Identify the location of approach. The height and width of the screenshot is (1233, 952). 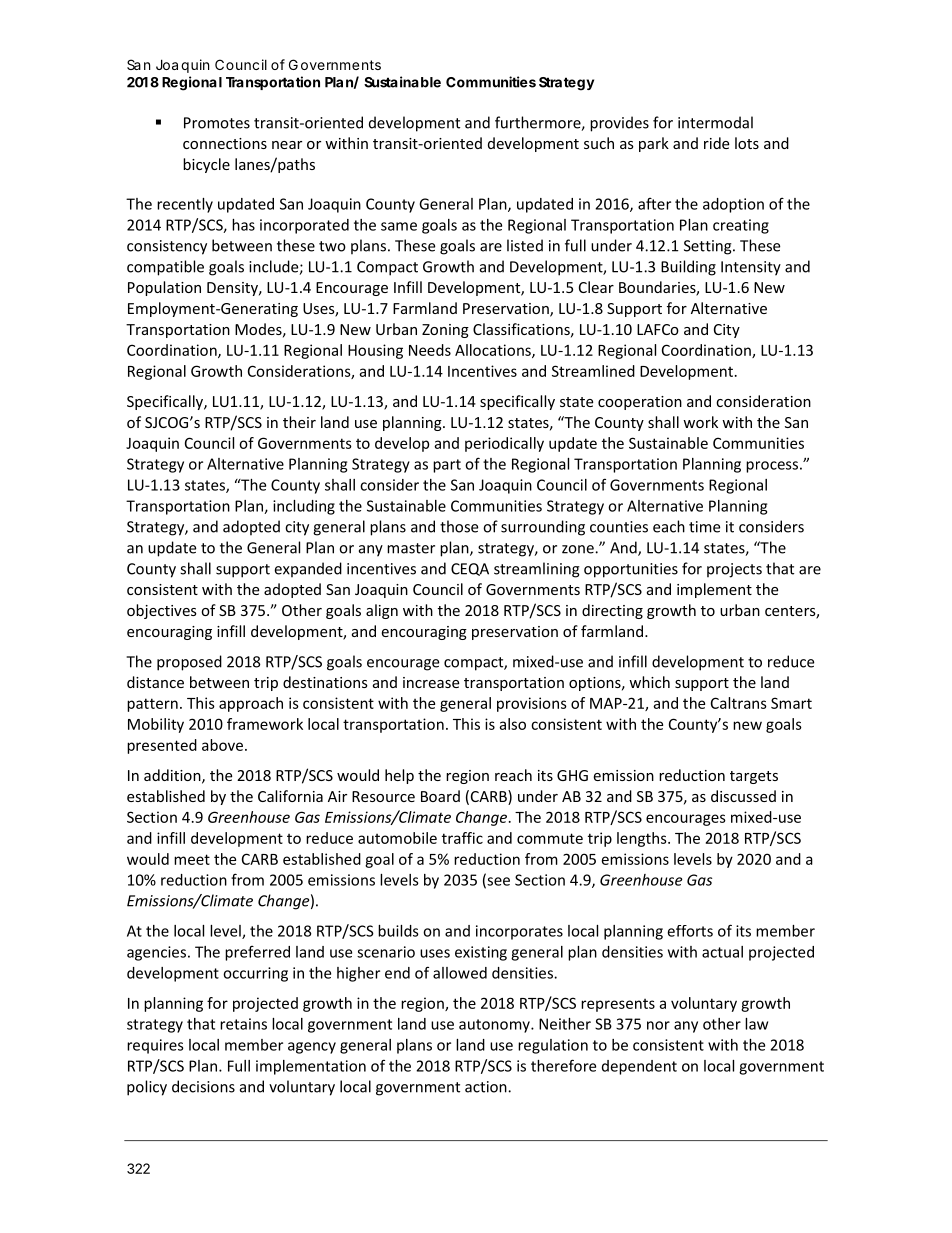
(251, 704).
